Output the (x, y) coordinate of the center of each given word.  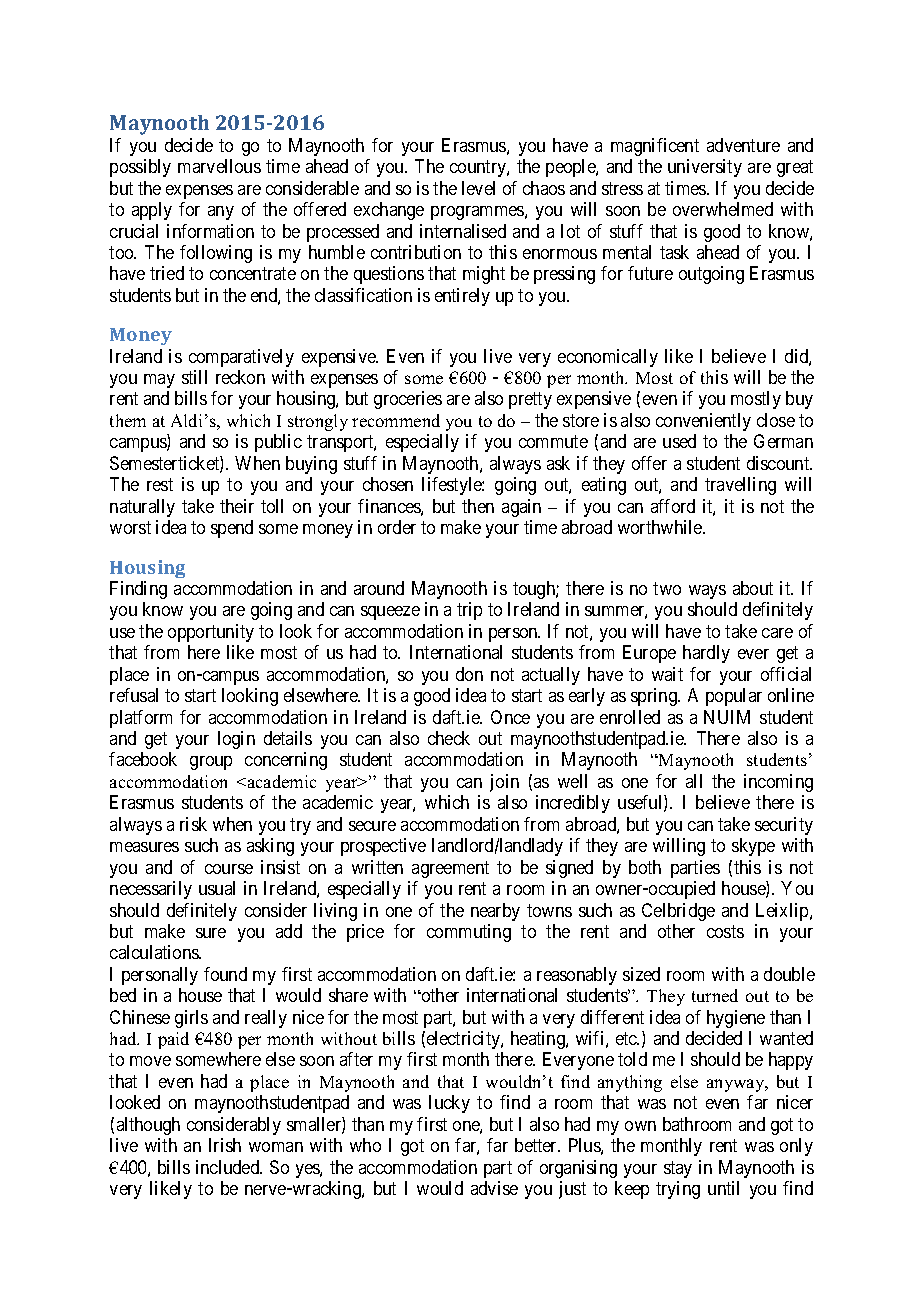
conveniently (703, 422)
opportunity (211, 633)
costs (725, 931)
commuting (469, 933)
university (705, 168)
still (194, 377)
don (469, 674)
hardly (706, 654)
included (229, 1167)
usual (217, 888)
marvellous (219, 166)
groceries (408, 400)
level (478, 188)
